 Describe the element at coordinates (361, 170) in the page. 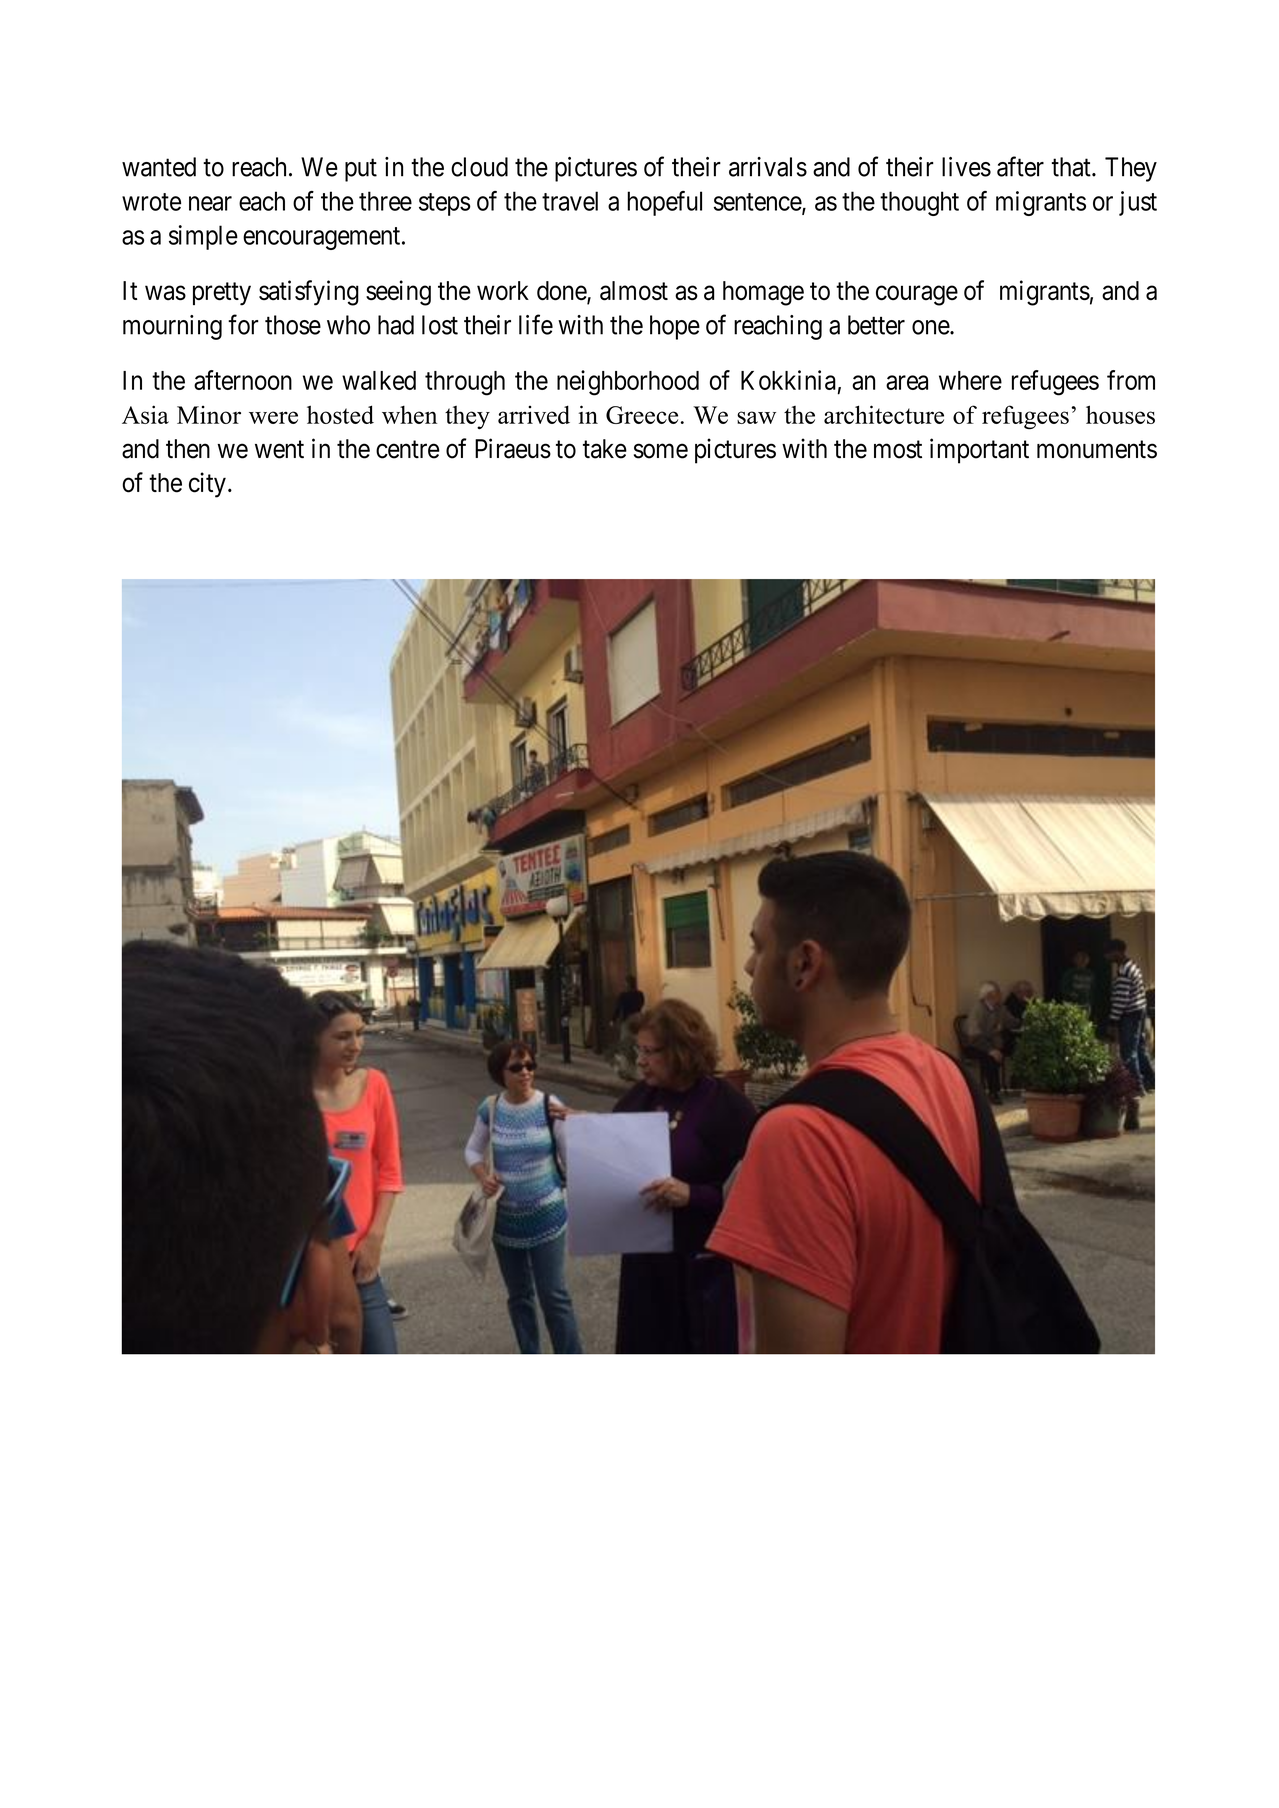

I see `put` at that location.
